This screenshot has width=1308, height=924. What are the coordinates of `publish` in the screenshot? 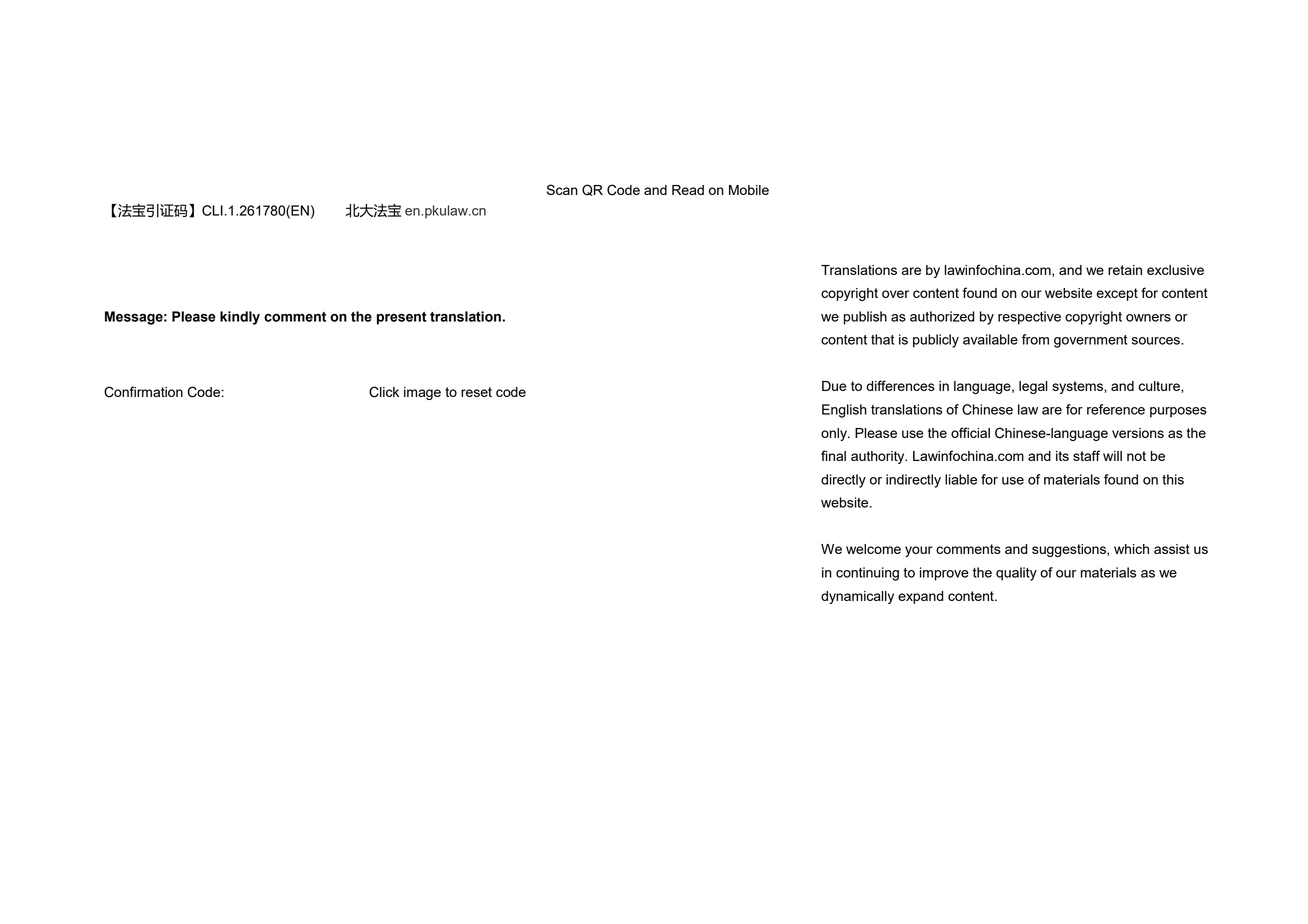 It's located at (865, 318).
